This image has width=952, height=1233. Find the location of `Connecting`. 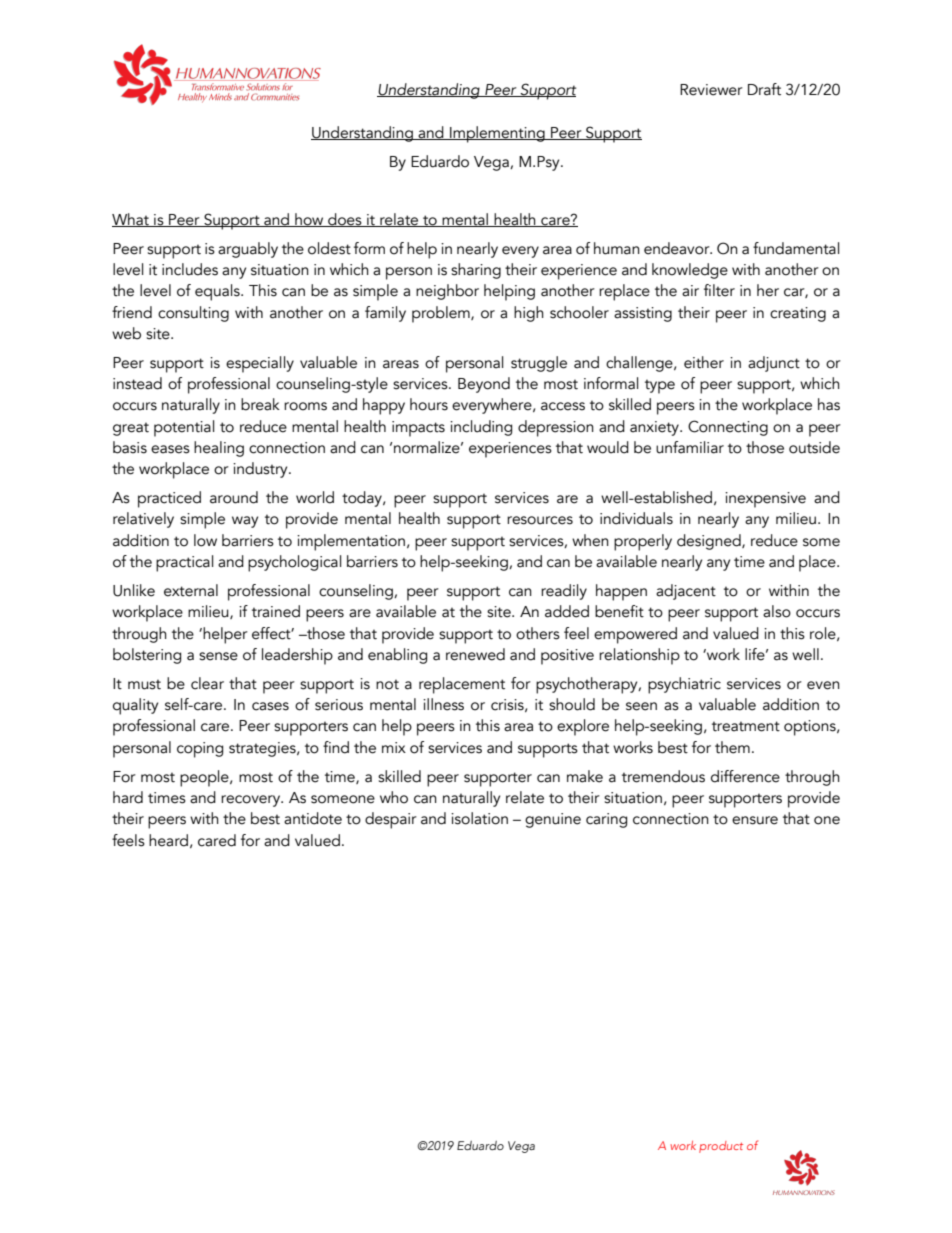

Connecting is located at coordinates (728, 428).
